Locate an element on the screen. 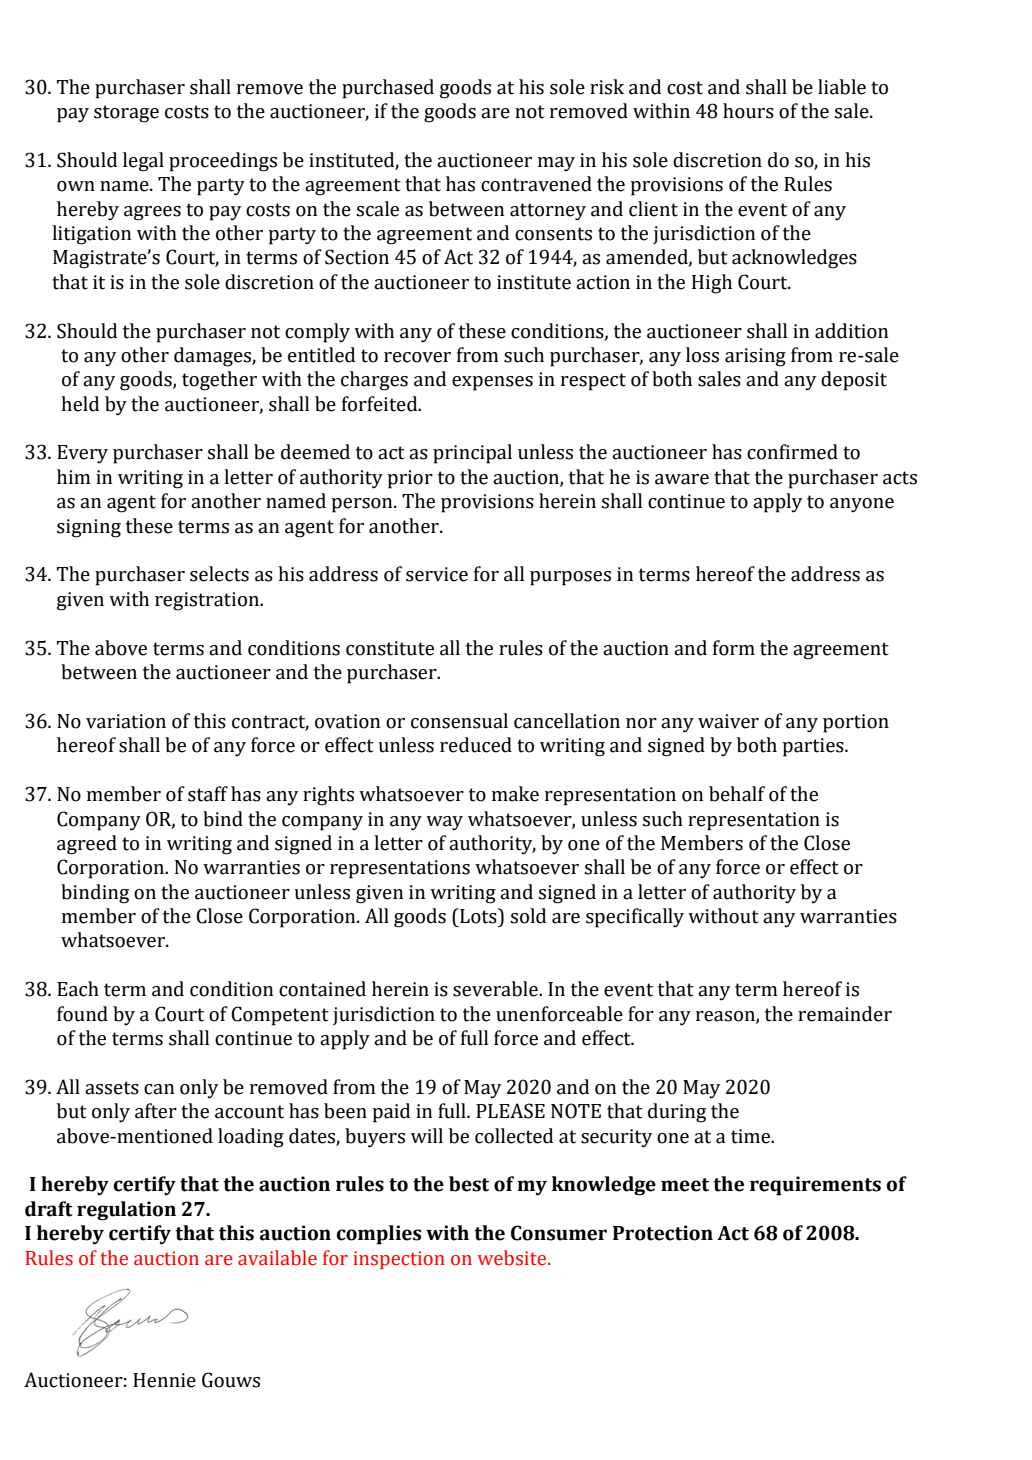 The width and height of the screenshot is (1032, 1460). regulation is located at coordinates (126, 1211).
